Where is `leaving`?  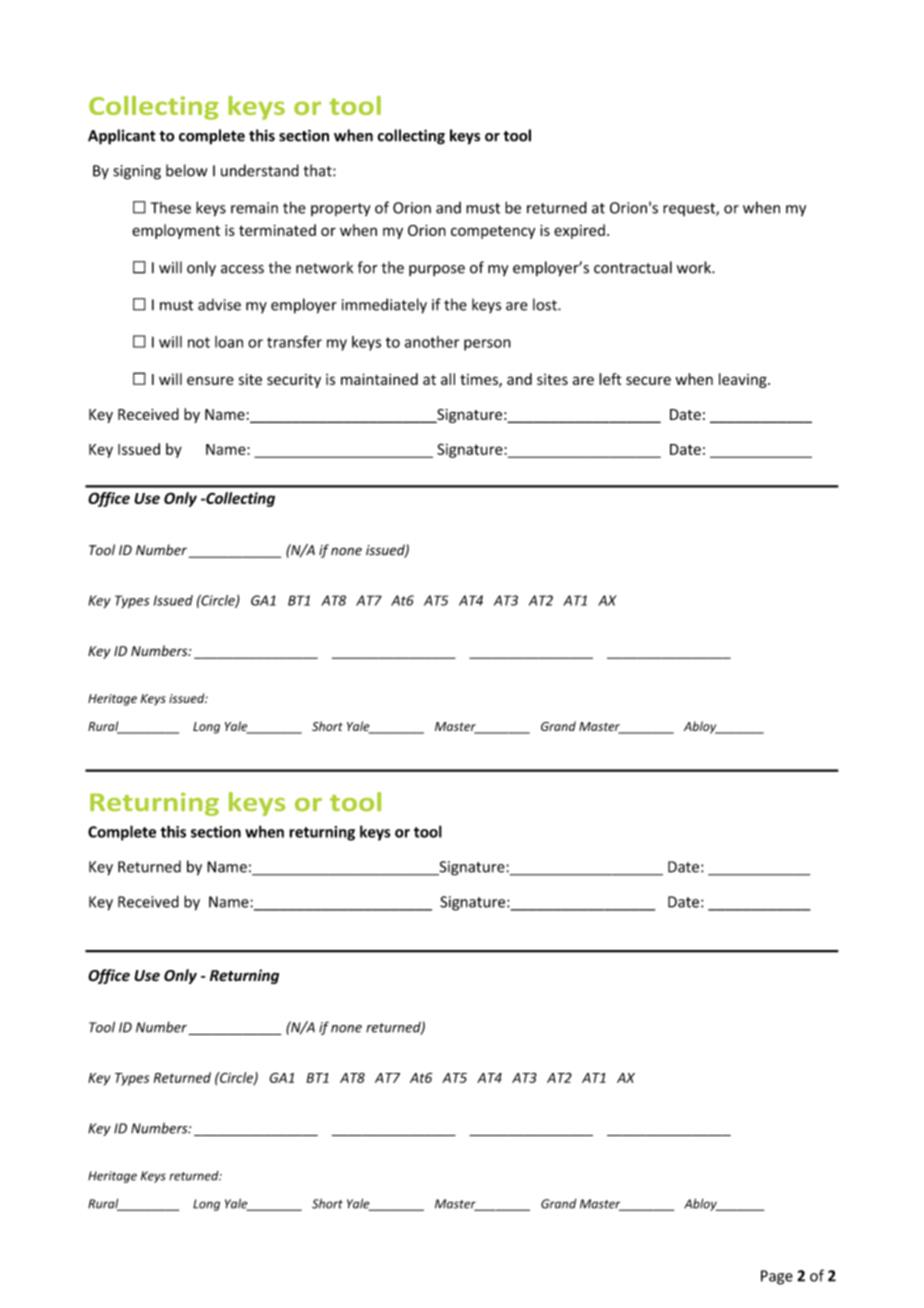
leaving is located at coordinates (744, 380).
